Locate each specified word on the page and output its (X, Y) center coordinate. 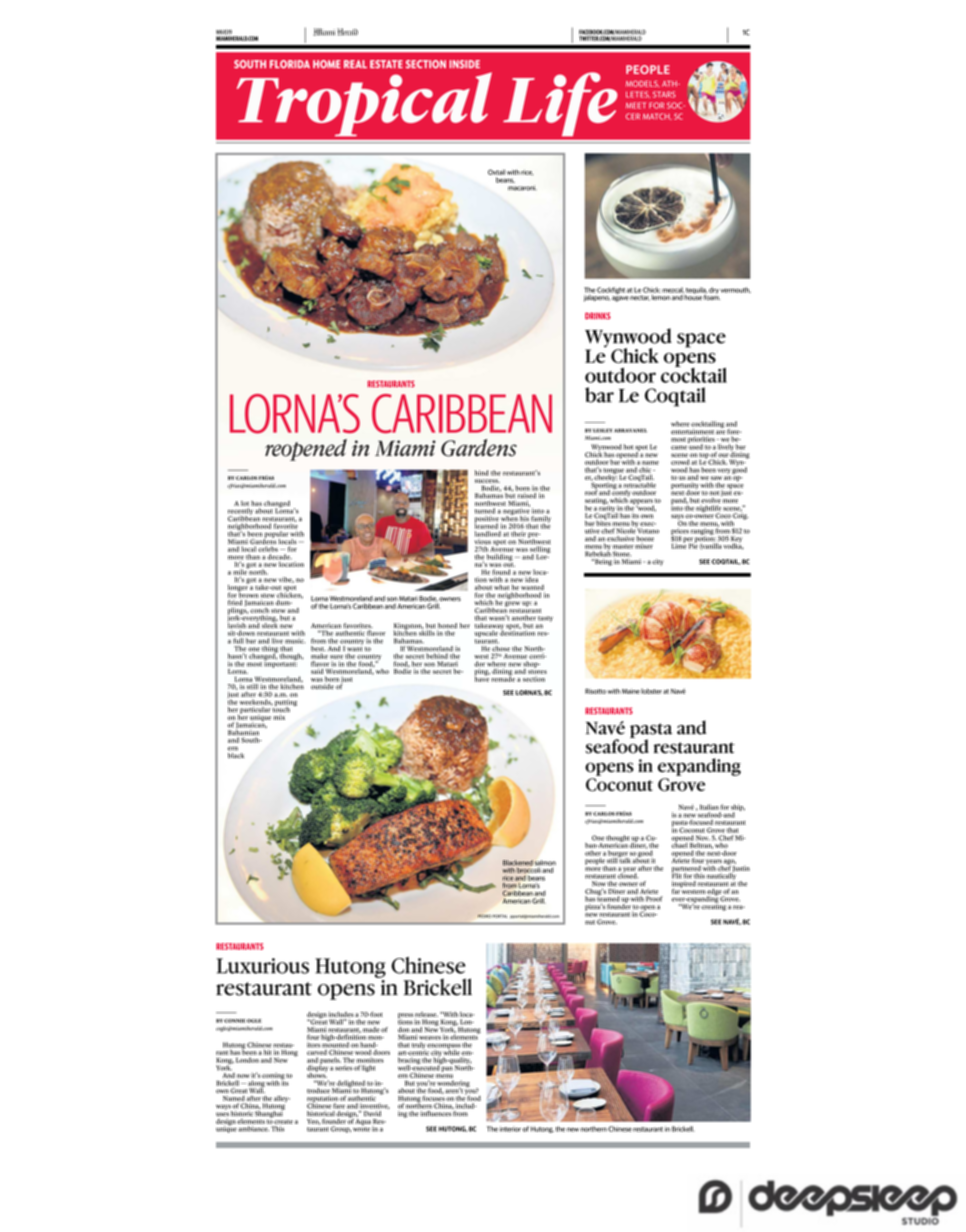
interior (510, 1129)
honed (447, 627)
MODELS (643, 83)
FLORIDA (290, 64)
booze (645, 538)
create (283, 1122)
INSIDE (464, 64)
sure (336, 657)
